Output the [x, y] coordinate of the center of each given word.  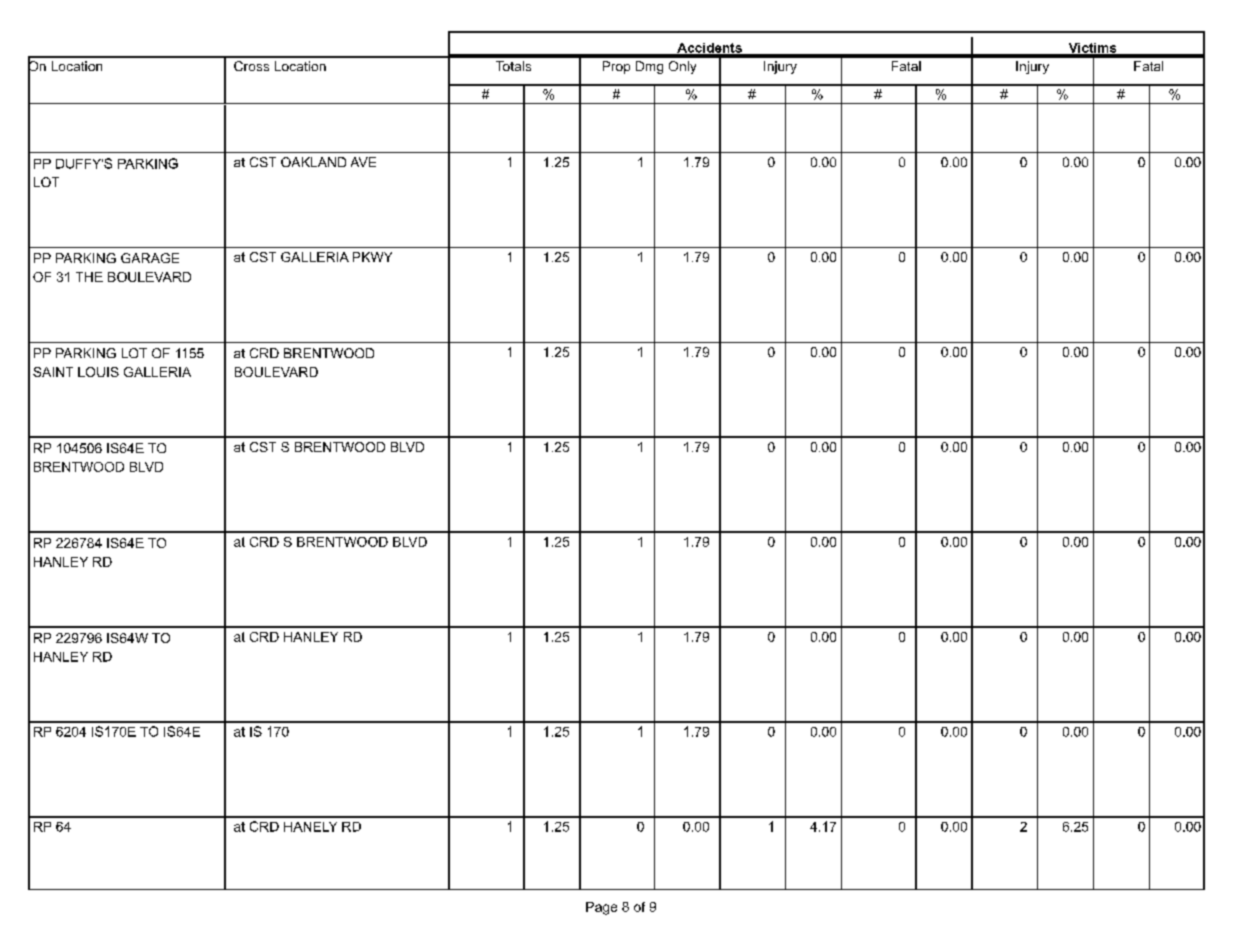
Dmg [649, 67]
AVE [363, 162]
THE [89, 277]
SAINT [53, 372]
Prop [616, 67]
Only [682, 67]
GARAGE [150, 258]
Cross [251, 66]
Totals [513, 66]
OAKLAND [313, 162]
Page [601, 908]
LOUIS [98, 372]
